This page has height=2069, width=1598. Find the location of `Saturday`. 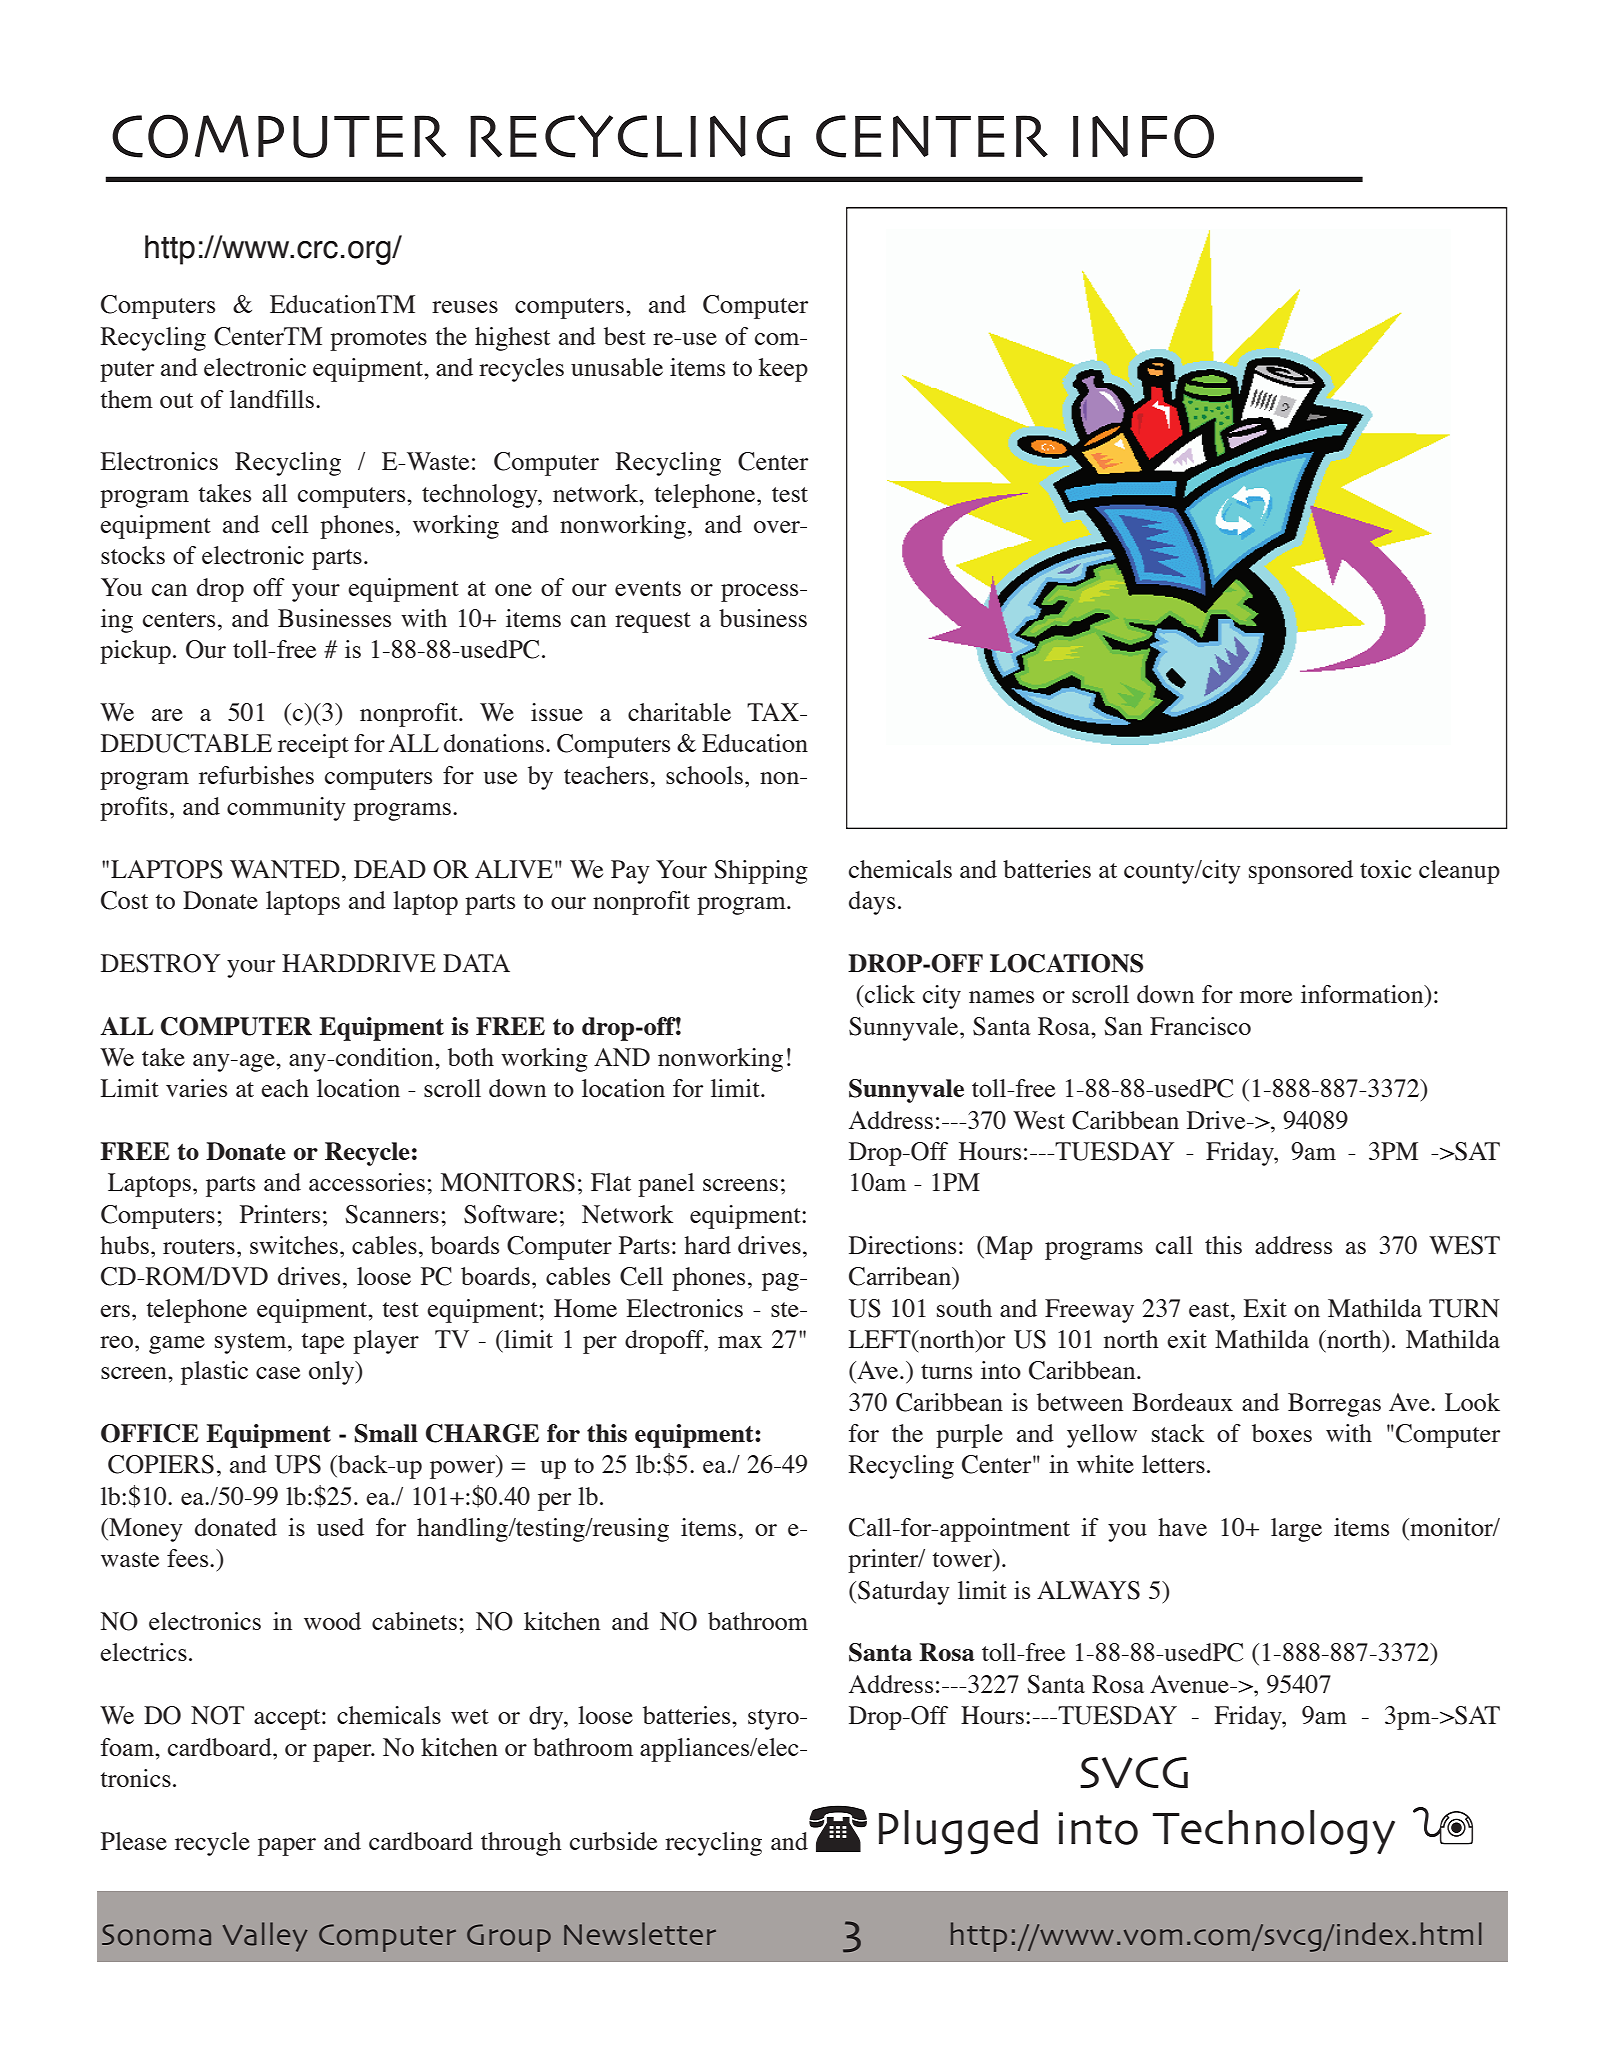

Saturday is located at coordinates (904, 1593).
